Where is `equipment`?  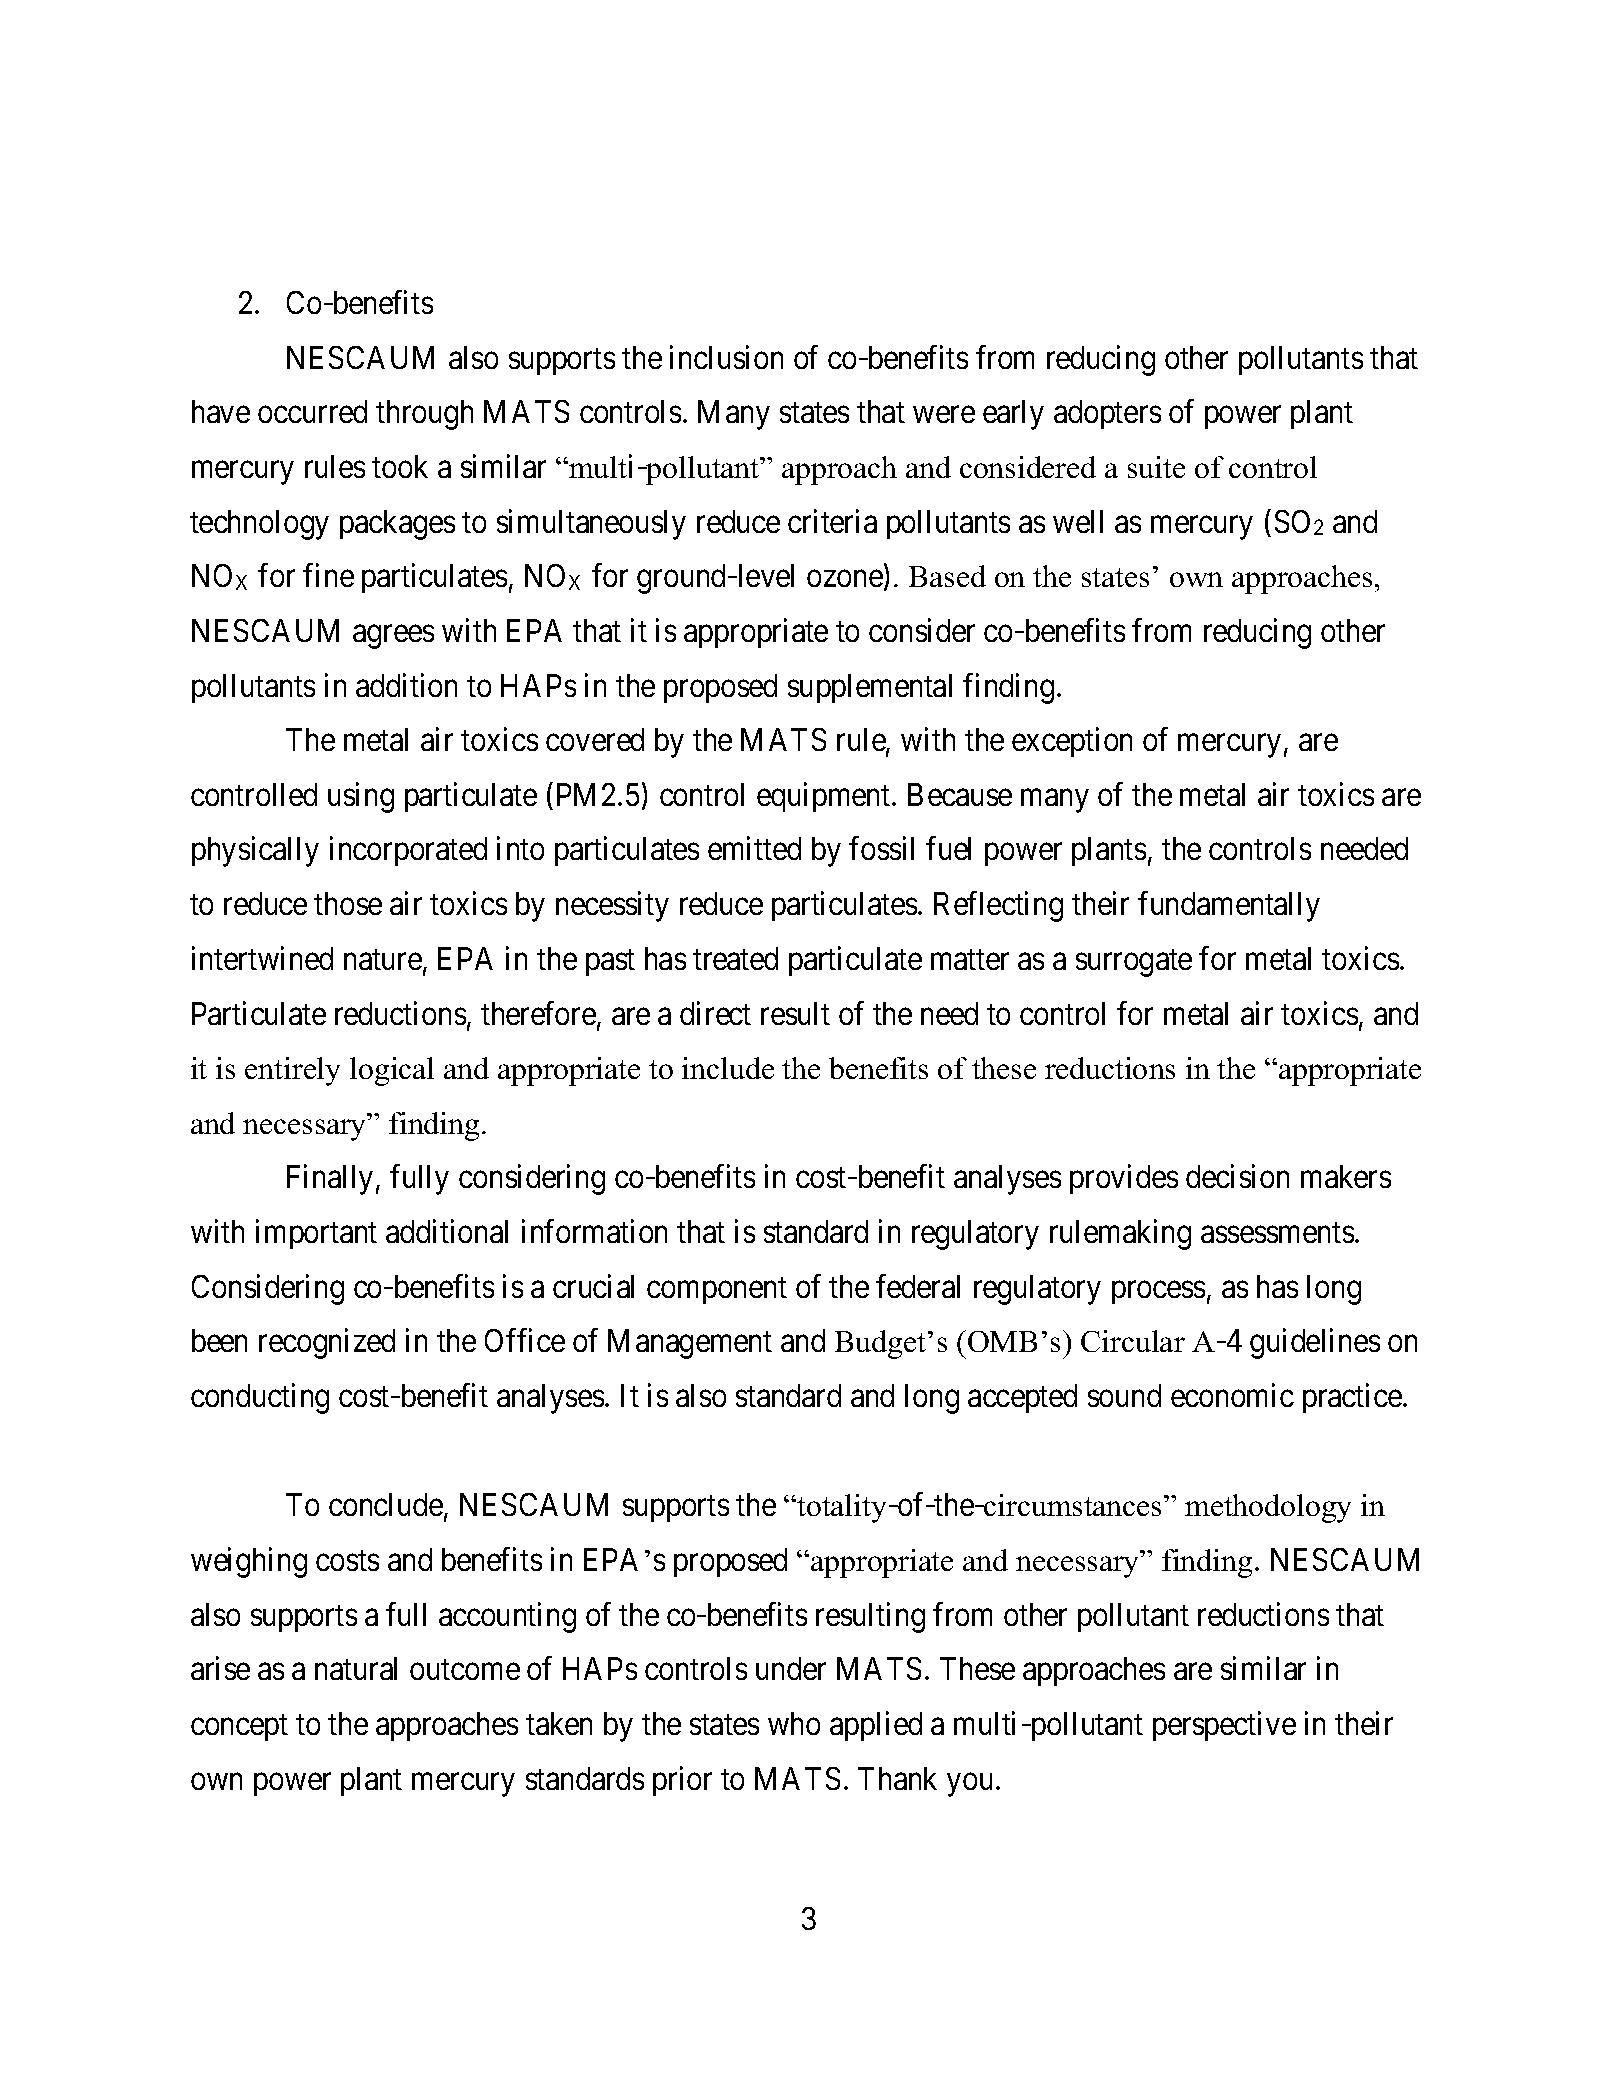 equipment is located at coordinates (825, 797).
